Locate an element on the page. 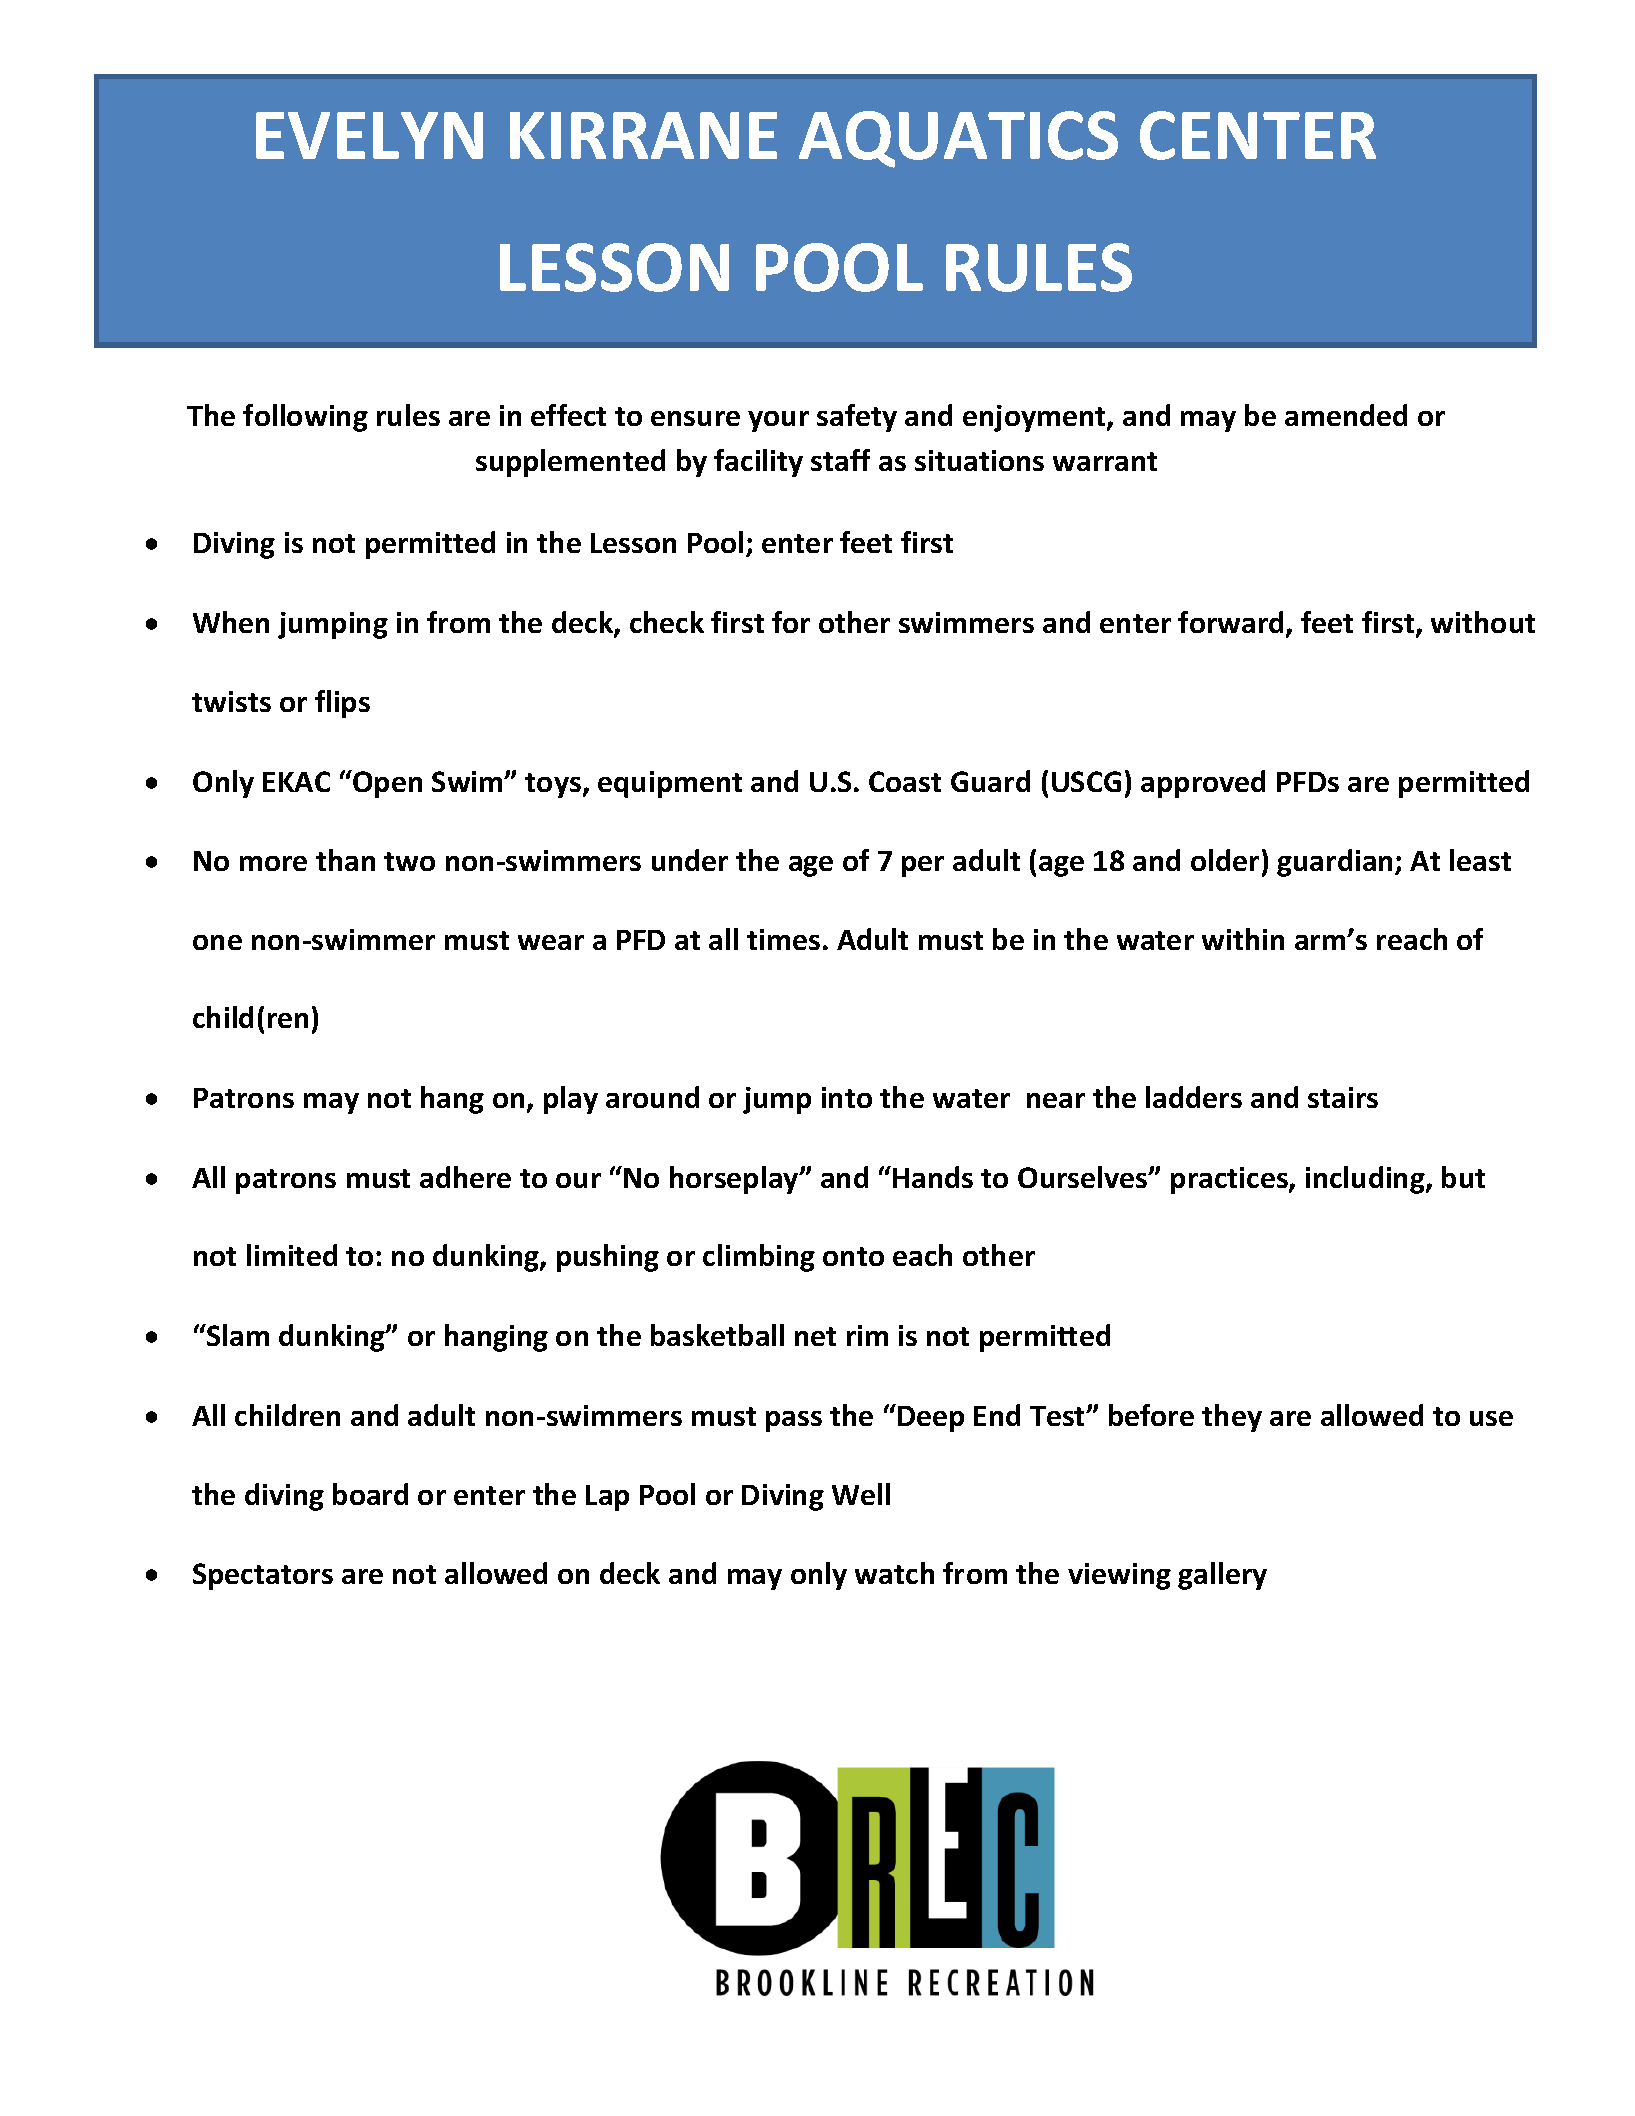 This document has width=1635, height=2116. into is located at coordinates (847, 1097).
